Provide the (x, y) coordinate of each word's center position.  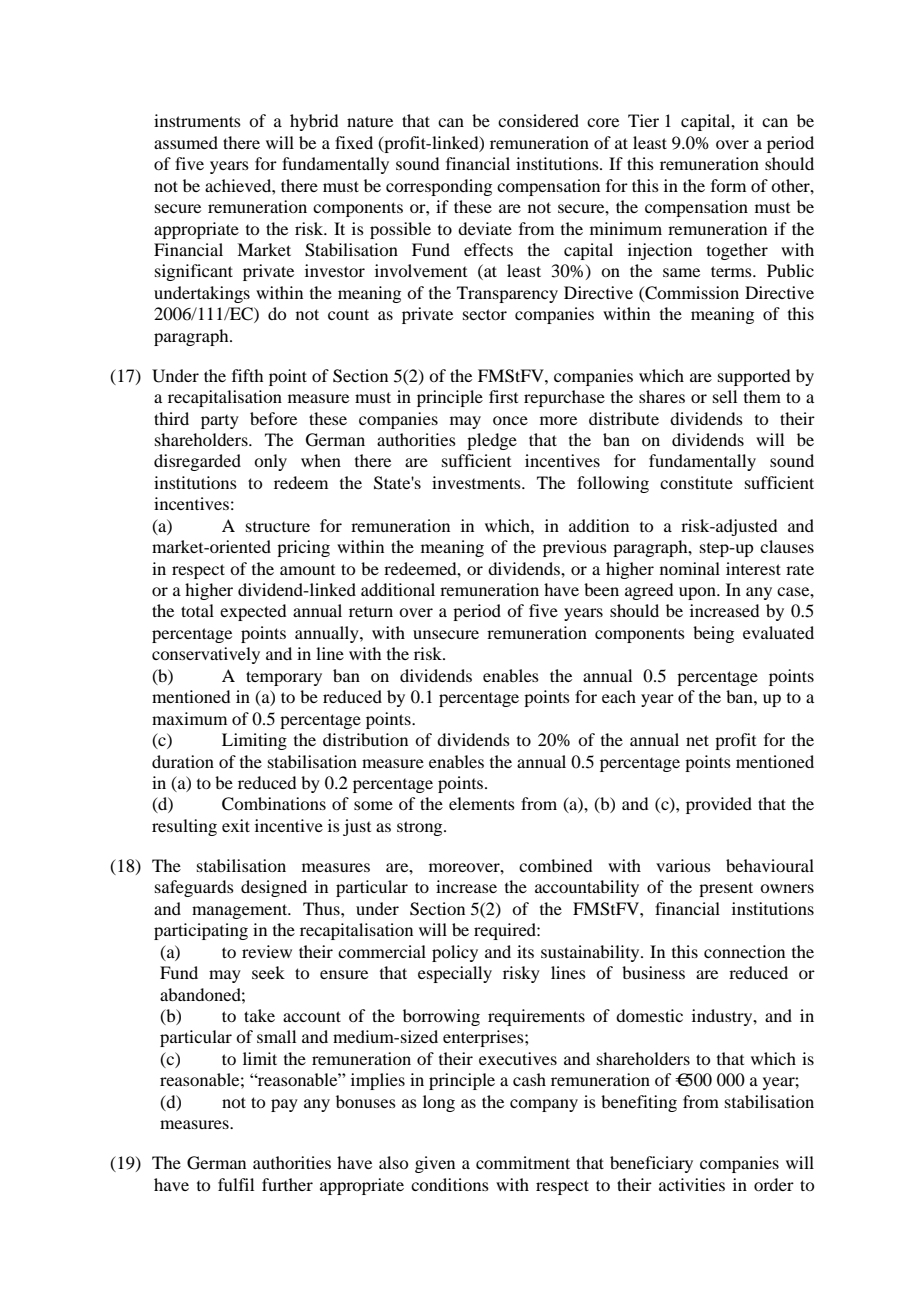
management (241, 911)
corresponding (439, 187)
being (713, 634)
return (371, 612)
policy (455, 953)
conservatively (206, 655)
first (503, 396)
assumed (186, 142)
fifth (247, 375)
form (728, 185)
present (726, 889)
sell (725, 396)
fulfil (236, 1184)
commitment (523, 1162)
